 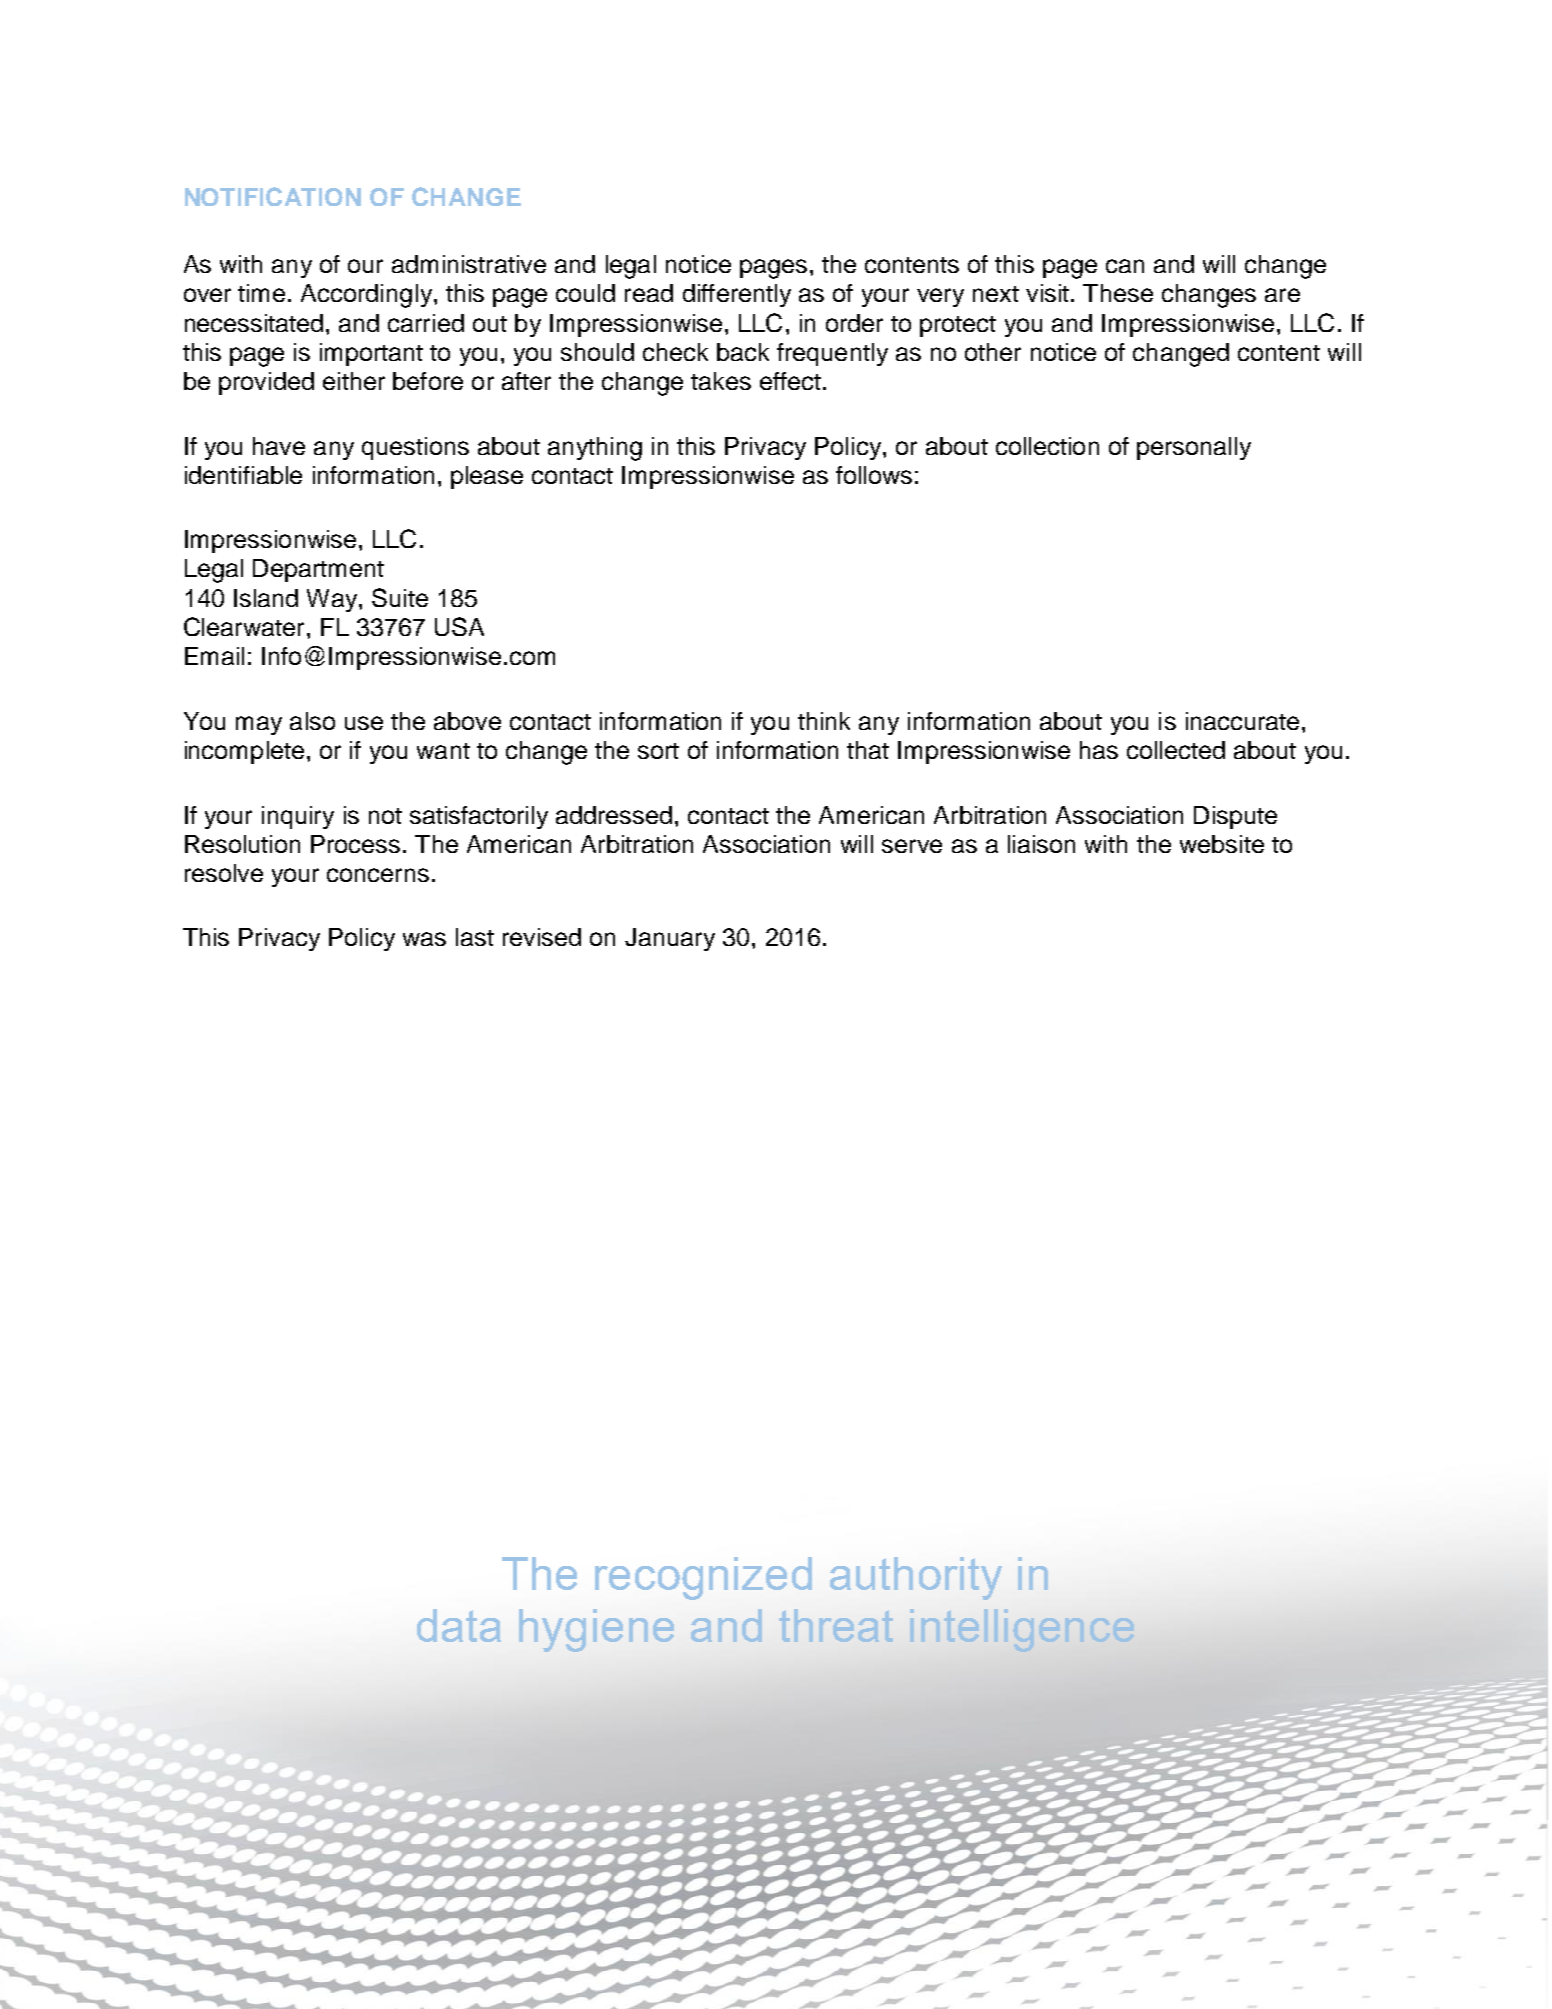 What do you see at coordinates (312, 721) in the page?
I see `also` at bounding box center [312, 721].
